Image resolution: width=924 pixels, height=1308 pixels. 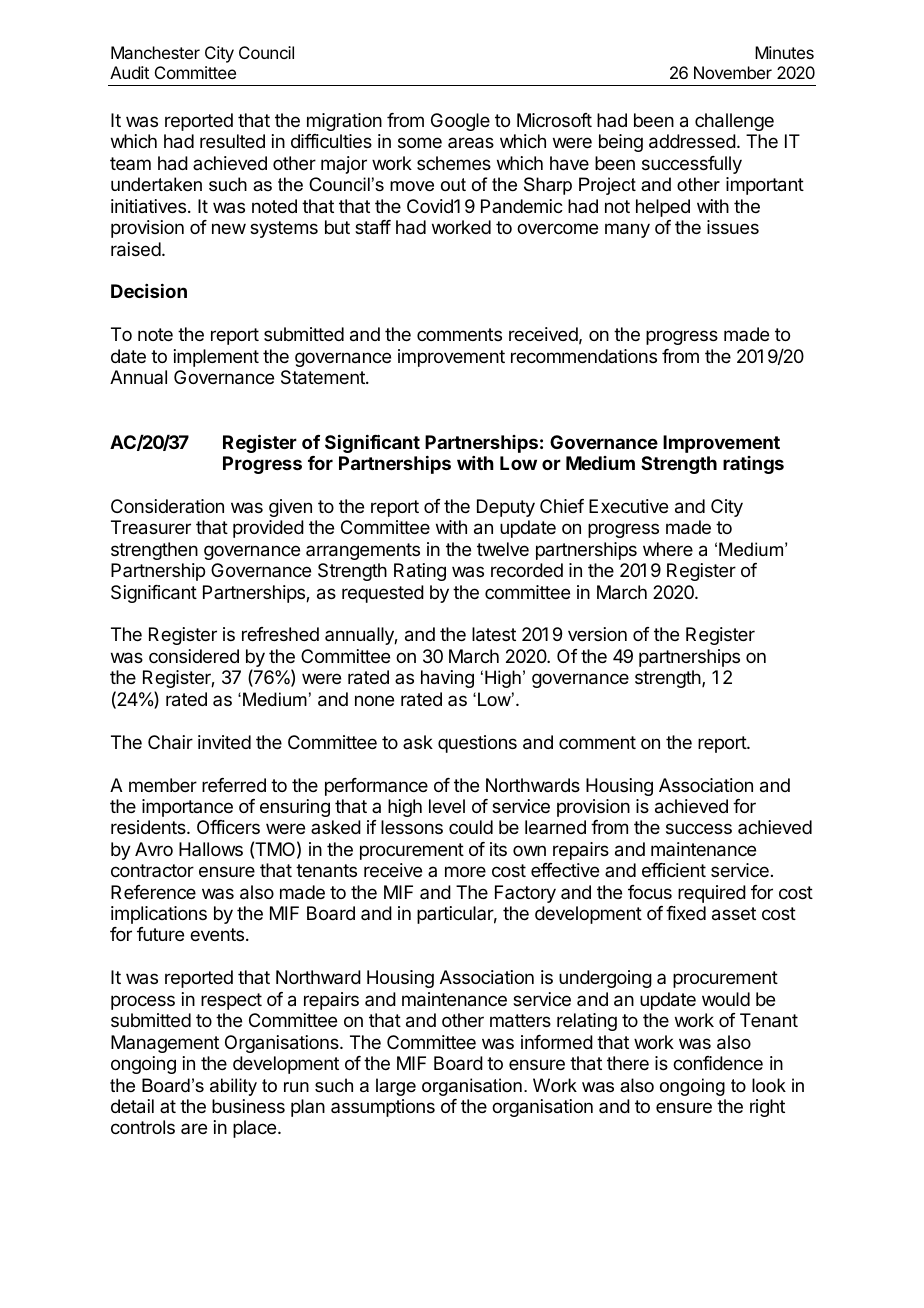 What do you see at coordinates (668, 549) in the screenshot?
I see `where` at bounding box center [668, 549].
